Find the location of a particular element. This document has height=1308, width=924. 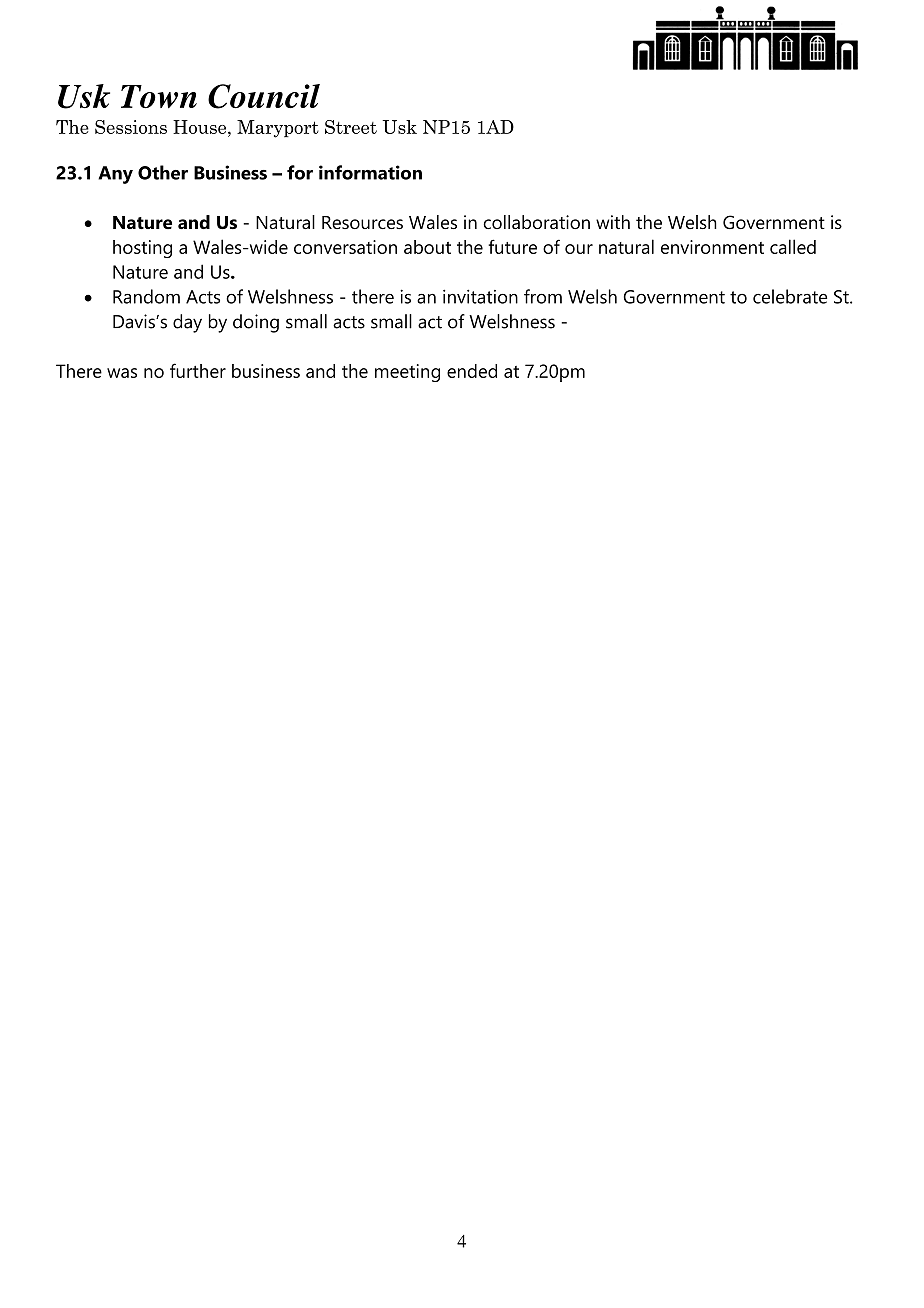

further is located at coordinates (198, 370).
